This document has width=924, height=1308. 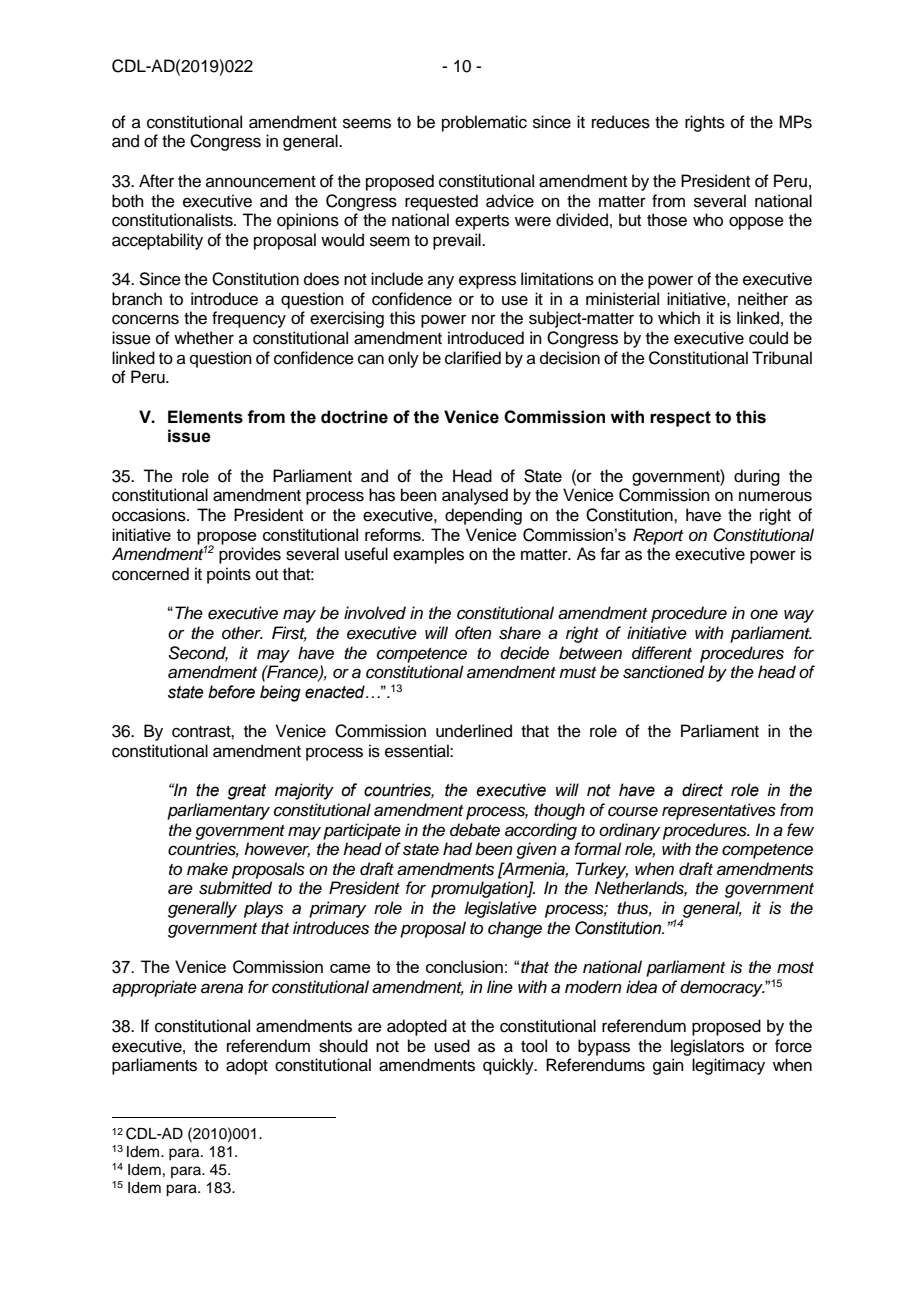 What do you see at coordinates (452, 1046) in the document?
I see `used` at bounding box center [452, 1046].
